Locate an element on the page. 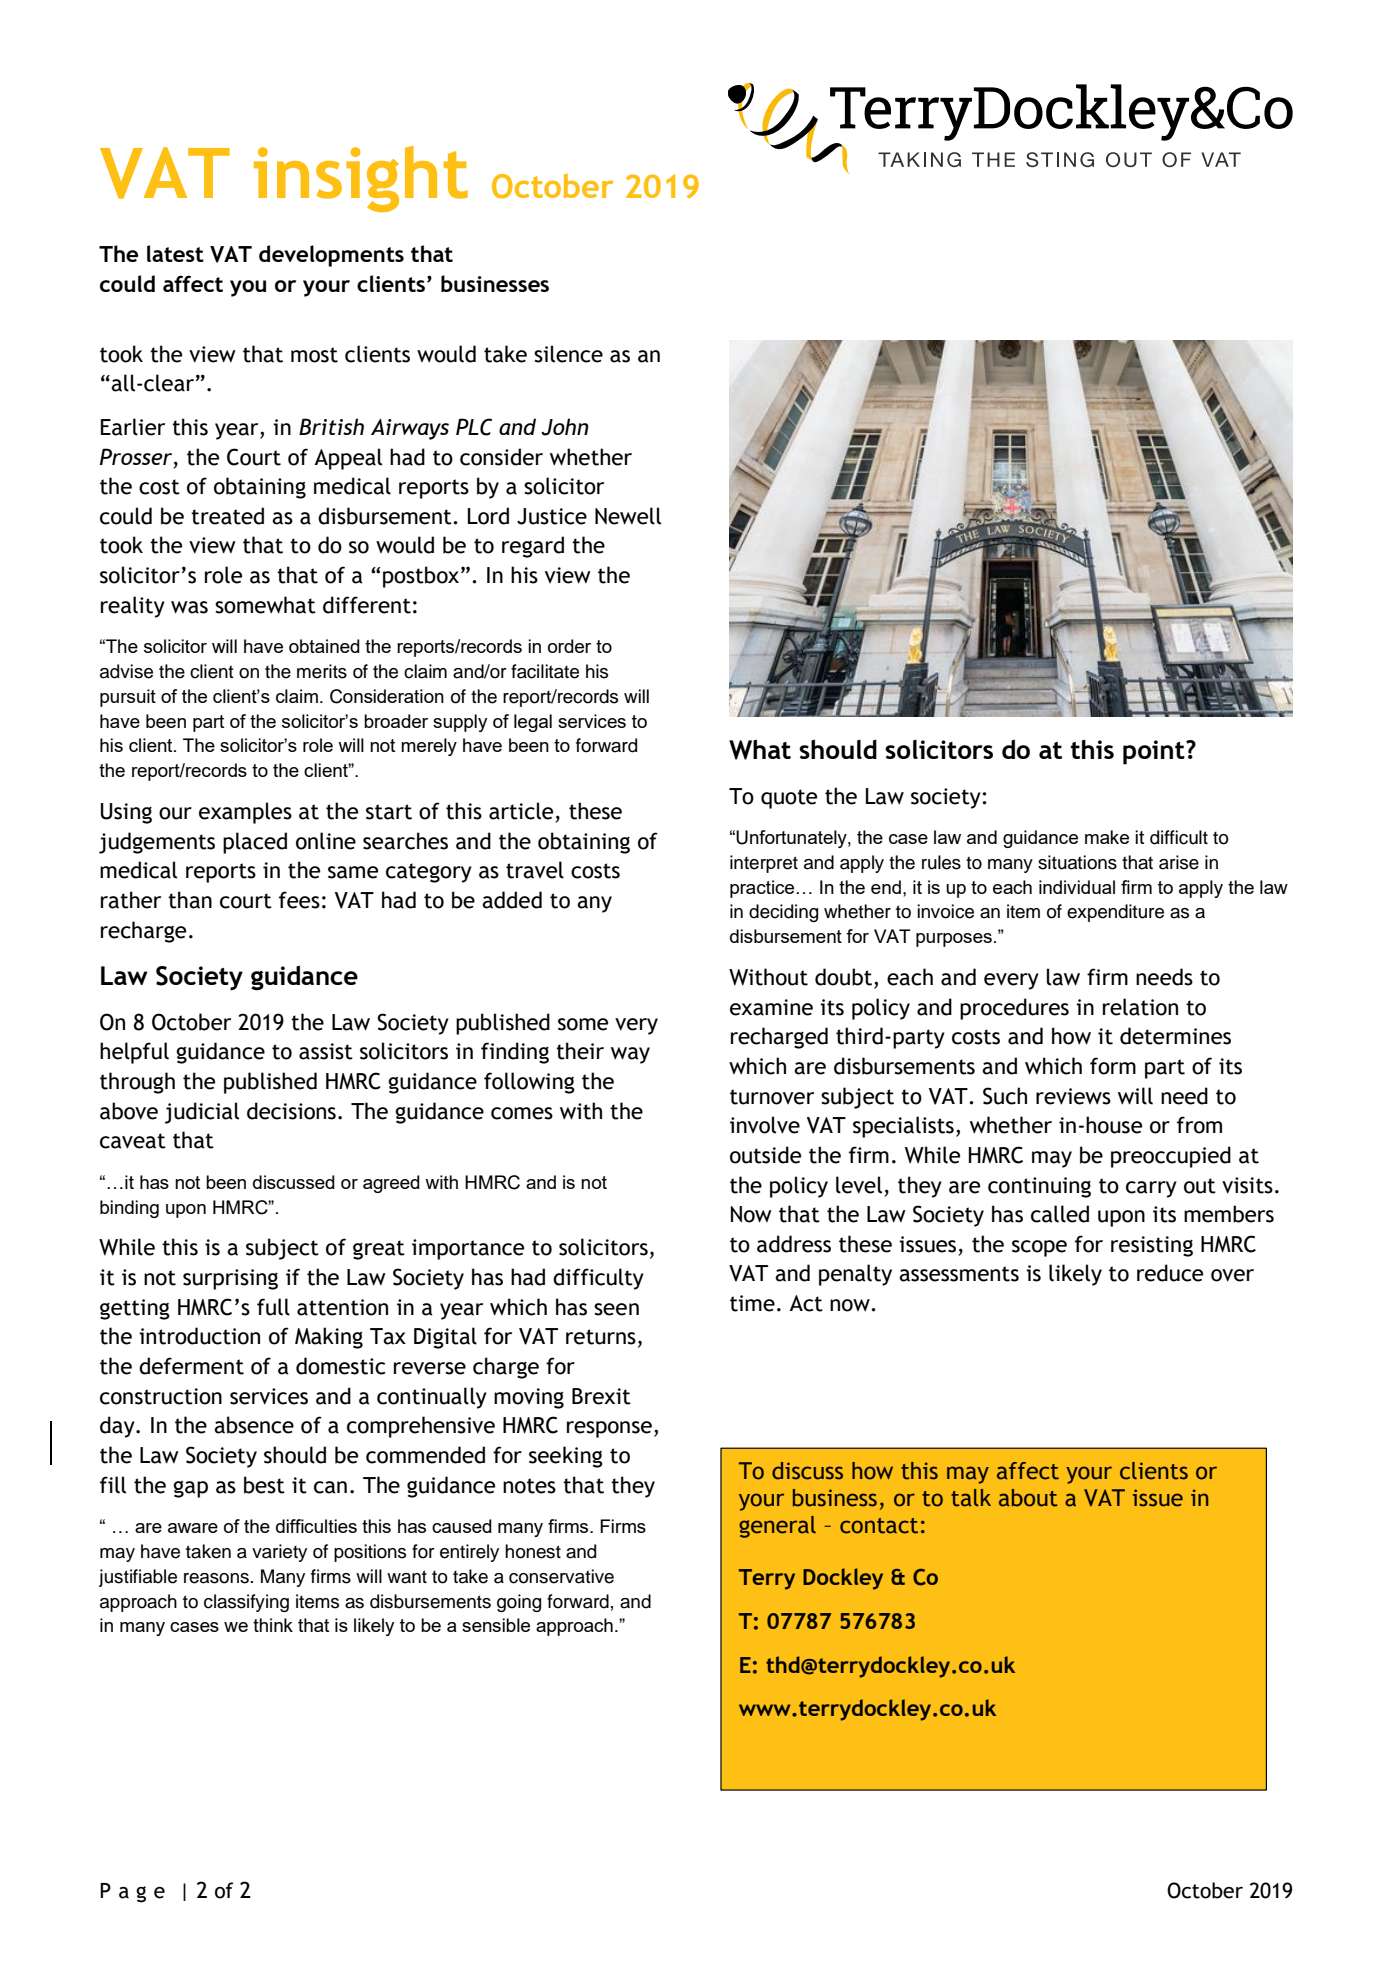 This page has width=1392, height=1968. conservative is located at coordinates (561, 1576).
